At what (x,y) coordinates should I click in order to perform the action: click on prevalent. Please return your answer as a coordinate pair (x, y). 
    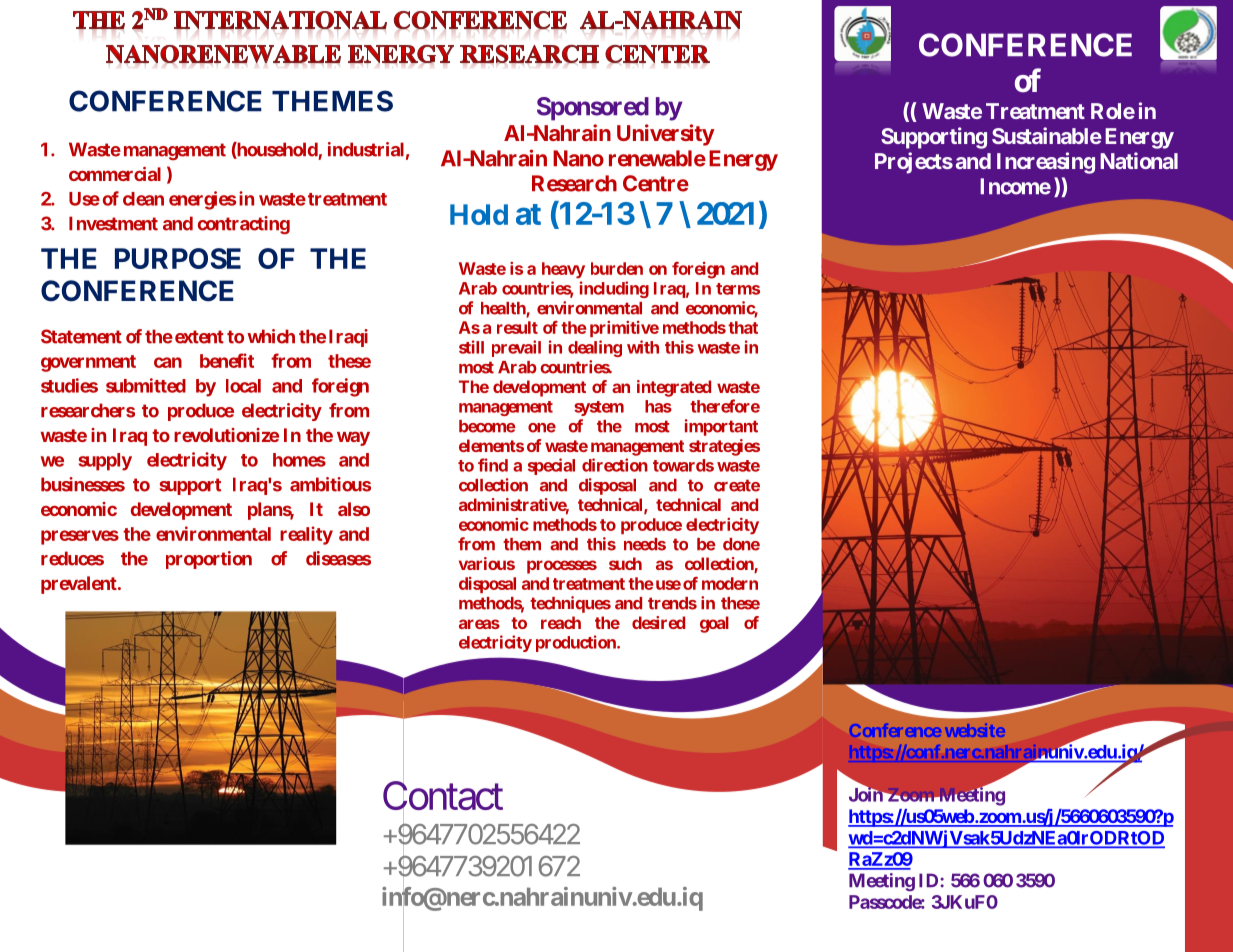
    Looking at the image, I should click on (80, 585).
